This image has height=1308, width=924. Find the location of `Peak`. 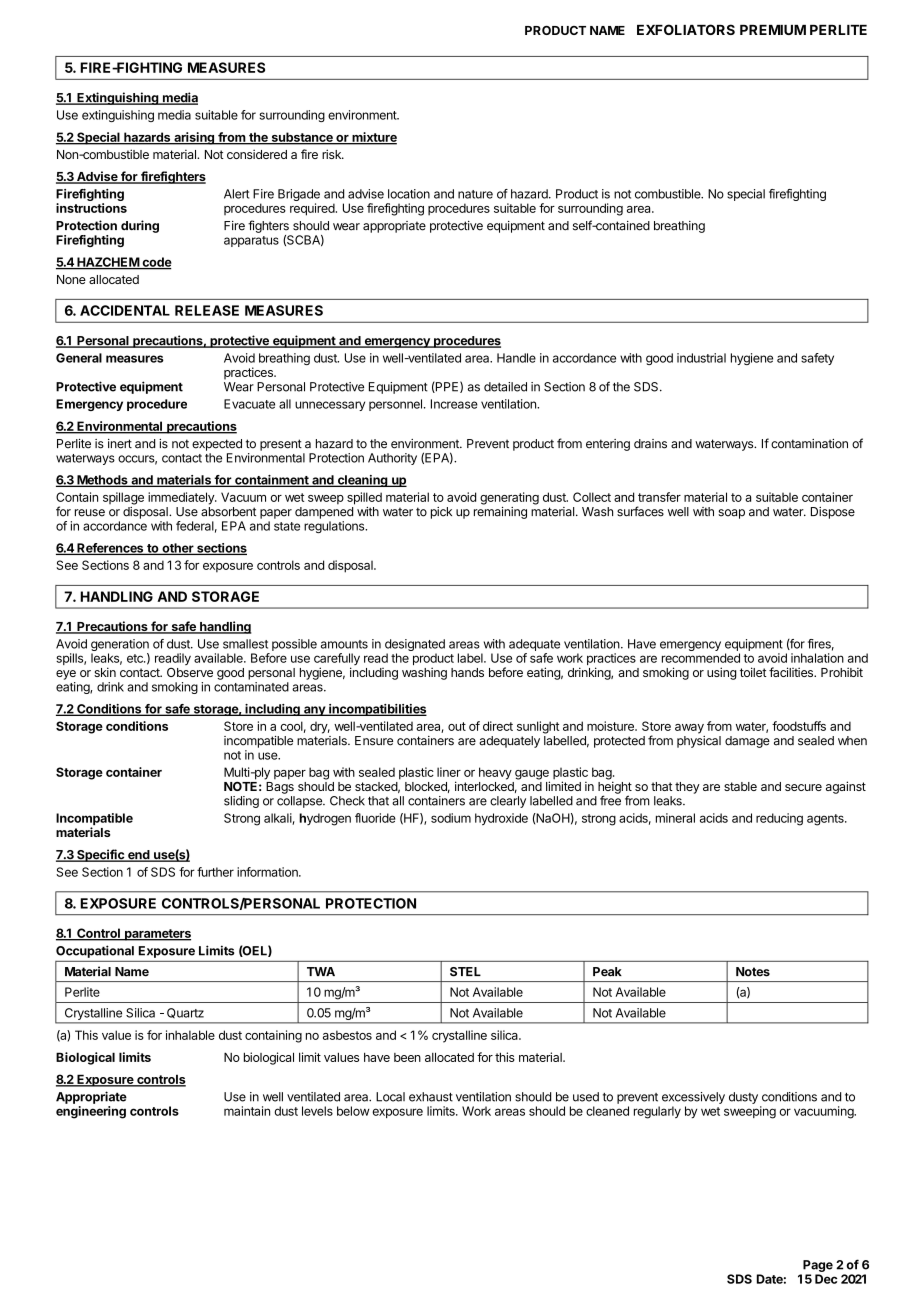

Peak is located at coordinates (607, 972).
